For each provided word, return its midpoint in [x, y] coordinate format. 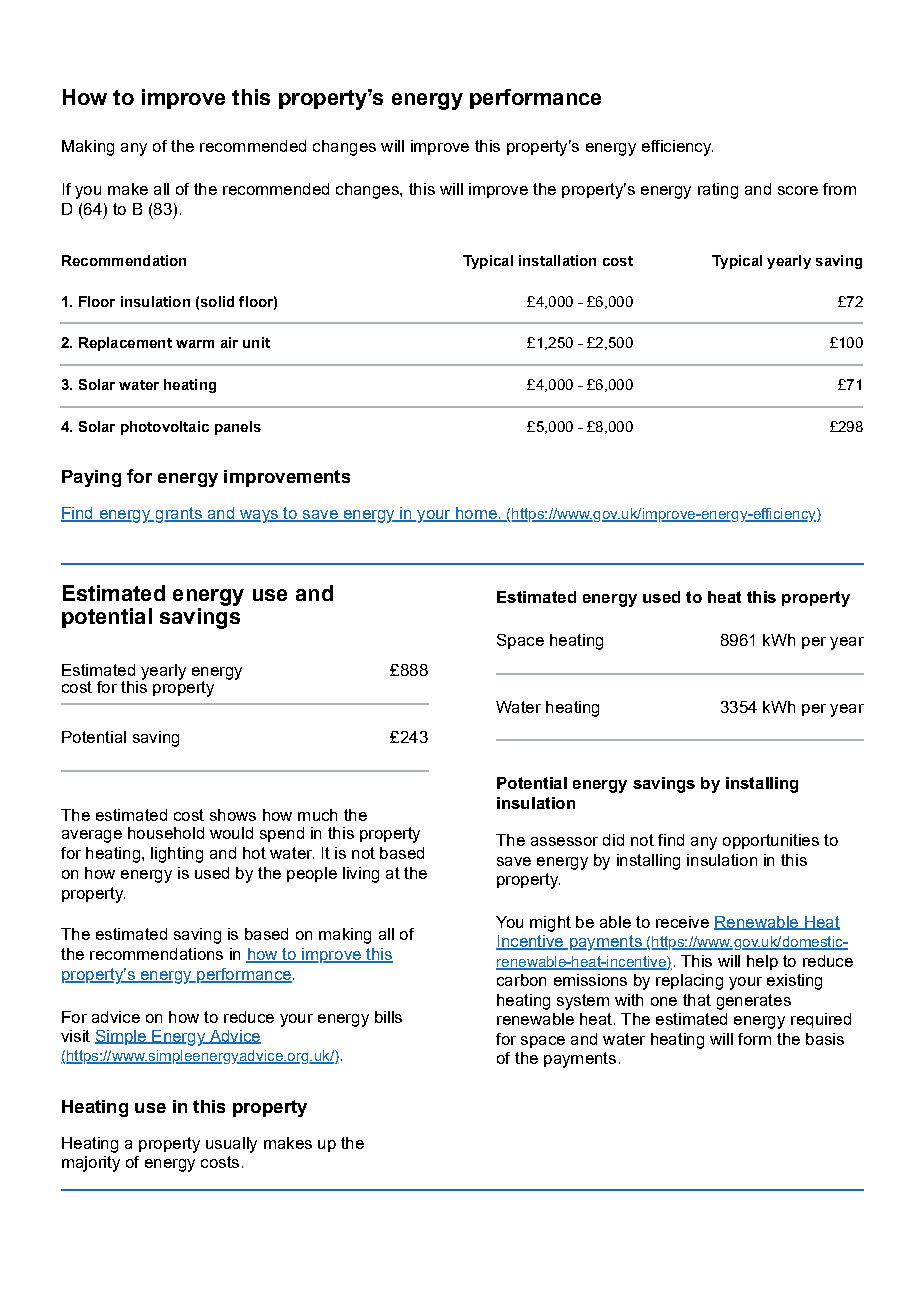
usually [231, 1145]
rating [718, 191]
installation [557, 260]
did [613, 840]
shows [233, 815]
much [317, 815]
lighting [177, 855]
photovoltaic [165, 428]
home [476, 514]
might [550, 924]
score [798, 190]
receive [682, 922]
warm [195, 344]
